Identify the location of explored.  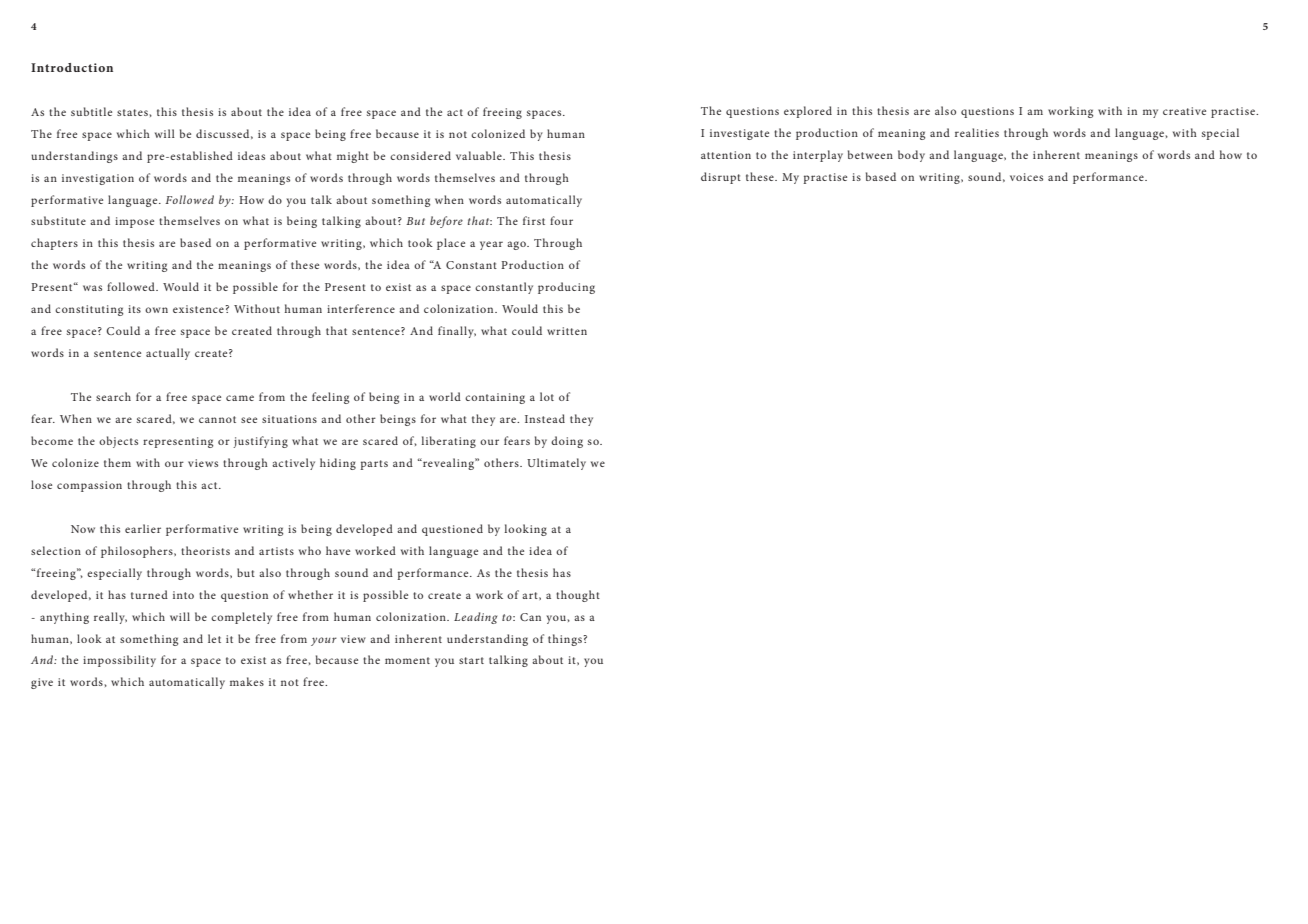
(808, 112).
